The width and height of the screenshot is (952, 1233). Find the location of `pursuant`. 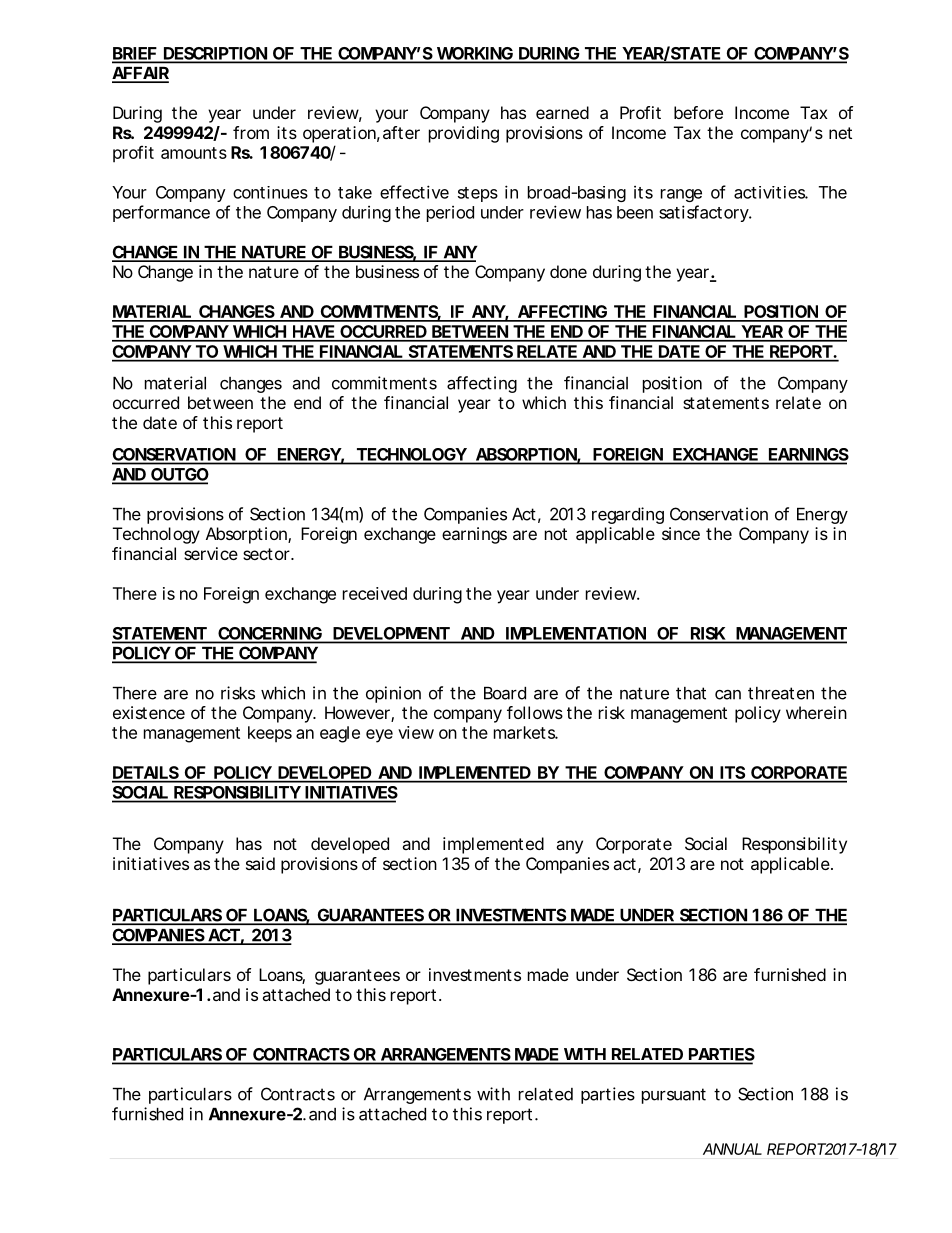

pursuant is located at coordinates (674, 1096).
